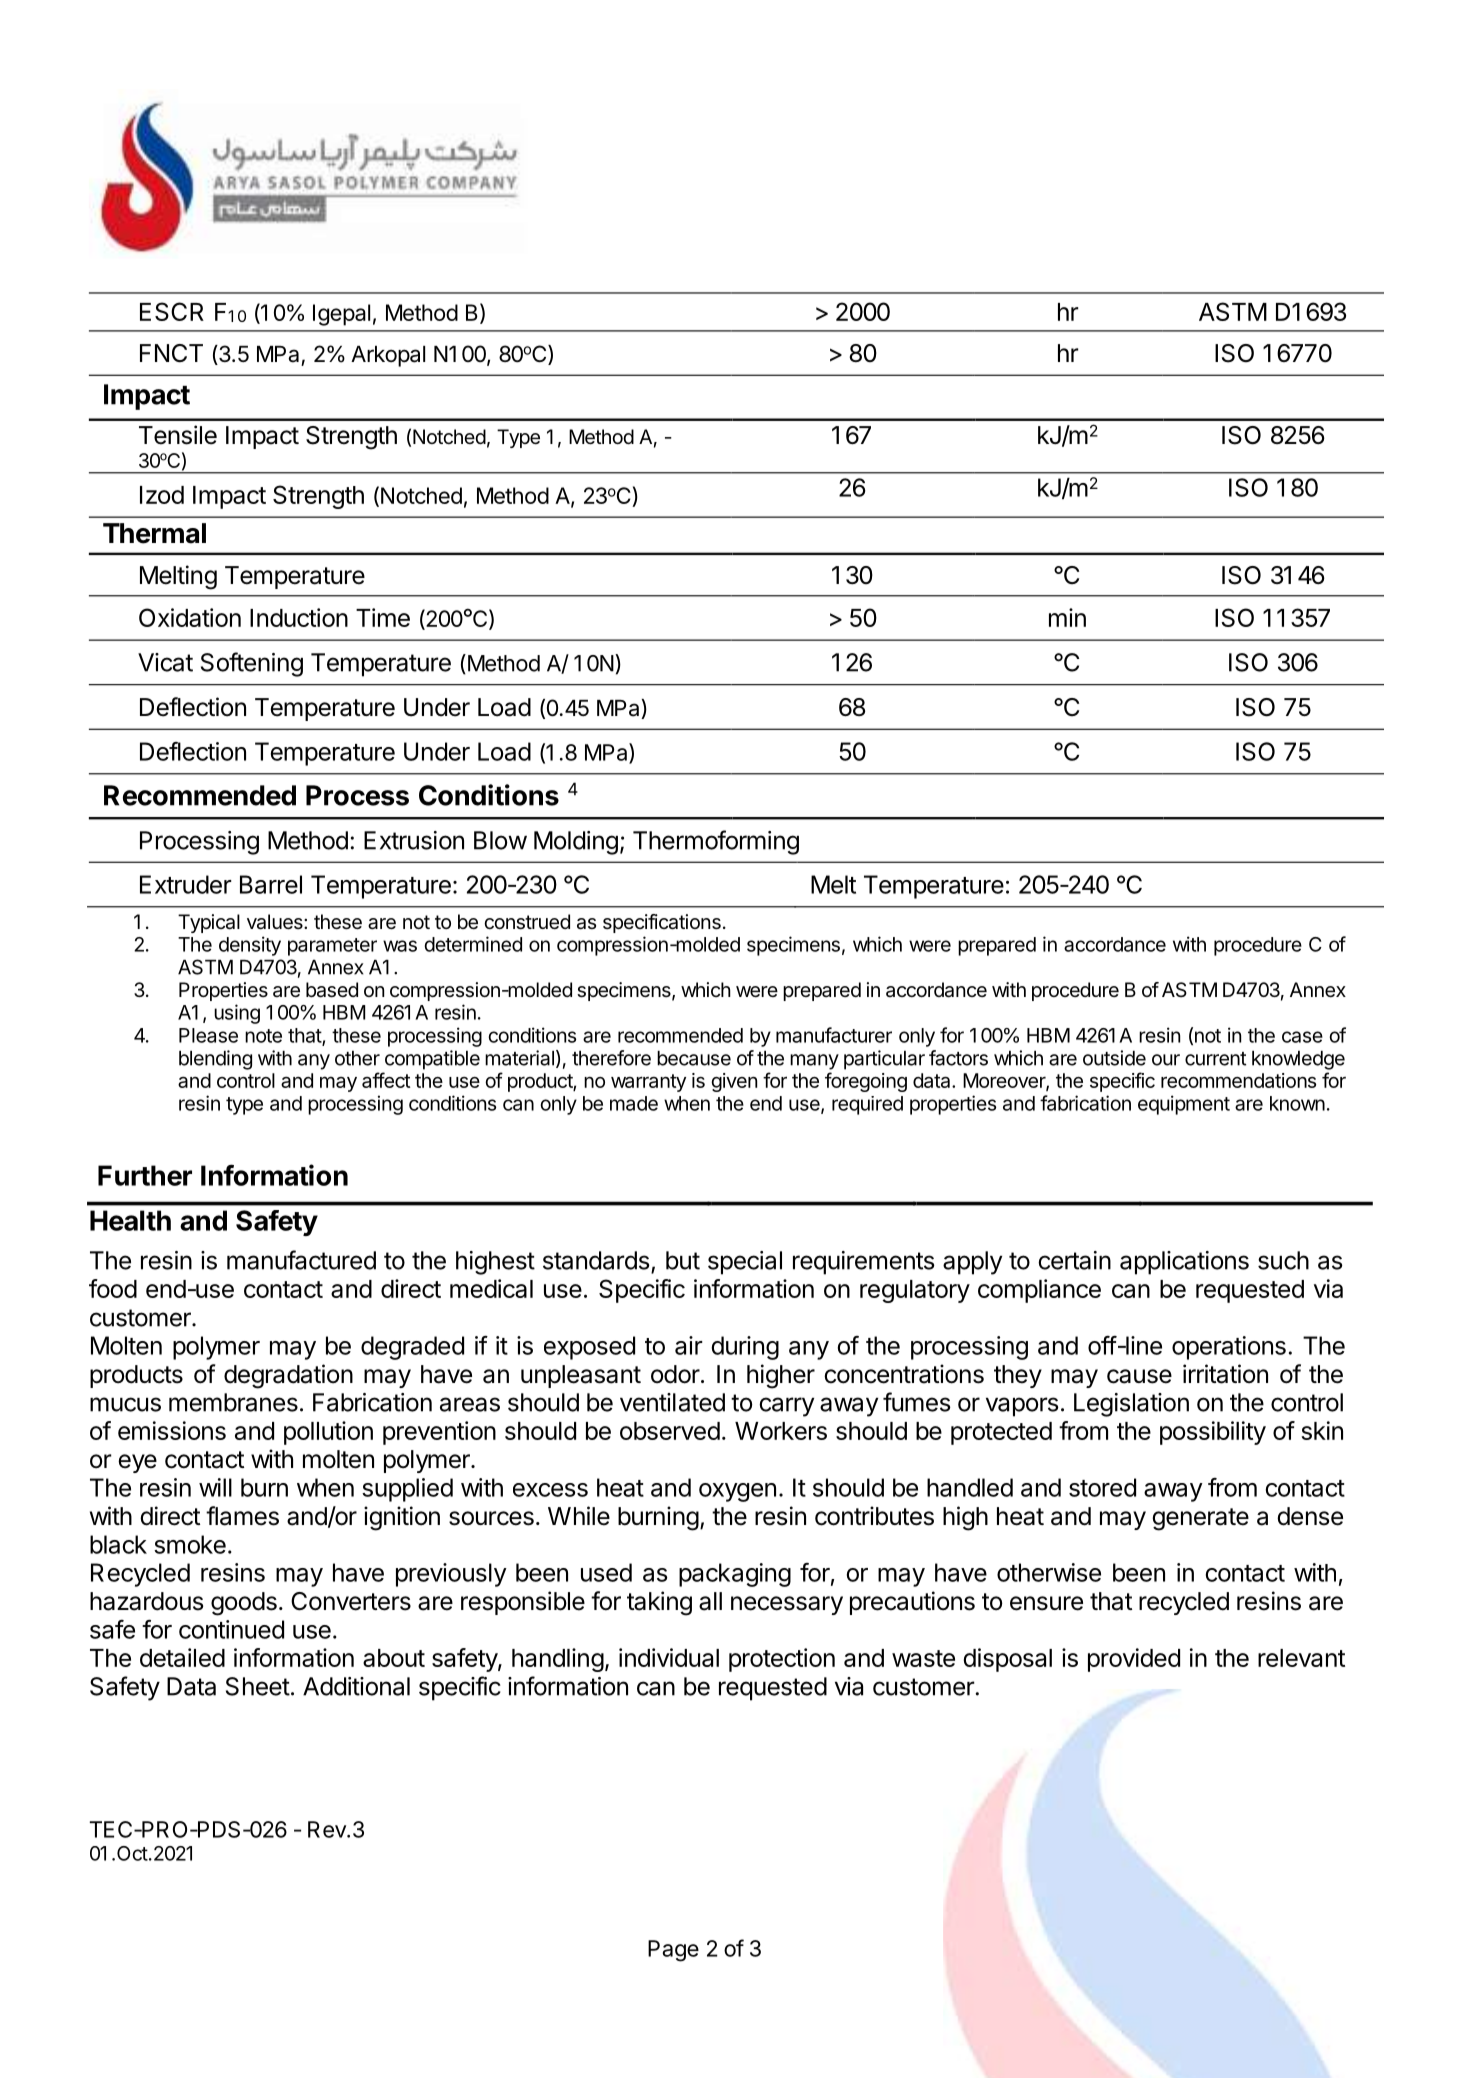  What do you see at coordinates (233, 1402) in the screenshot?
I see `membranes` at bounding box center [233, 1402].
